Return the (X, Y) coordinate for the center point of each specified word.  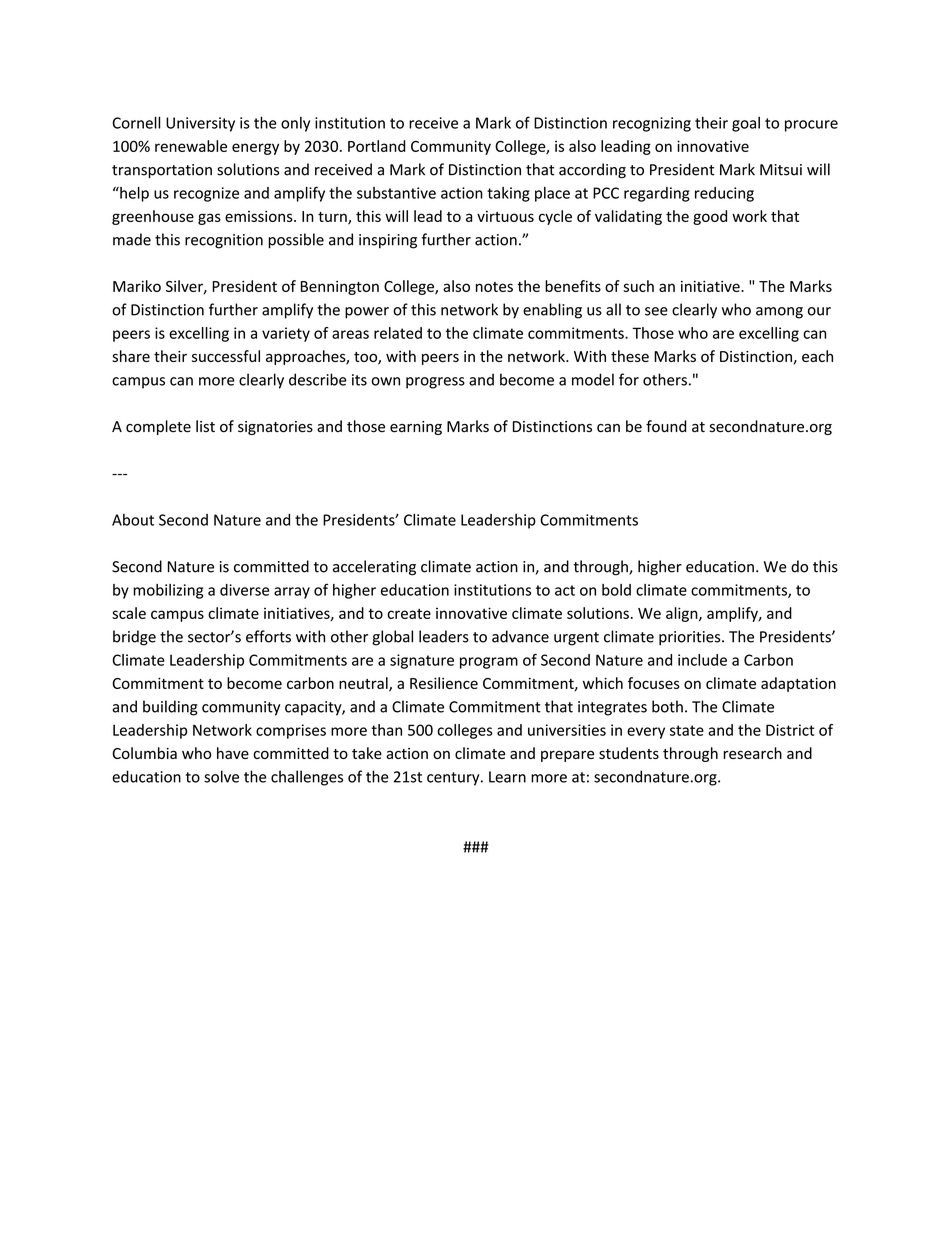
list (205, 426)
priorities (691, 638)
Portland (377, 146)
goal (746, 124)
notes (494, 287)
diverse (244, 590)
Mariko (137, 286)
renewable (191, 146)
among (779, 313)
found (666, 426)
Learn (507, 777)
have (233, 753)
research (752, 753)
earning (416, 428)
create (409, 614)
